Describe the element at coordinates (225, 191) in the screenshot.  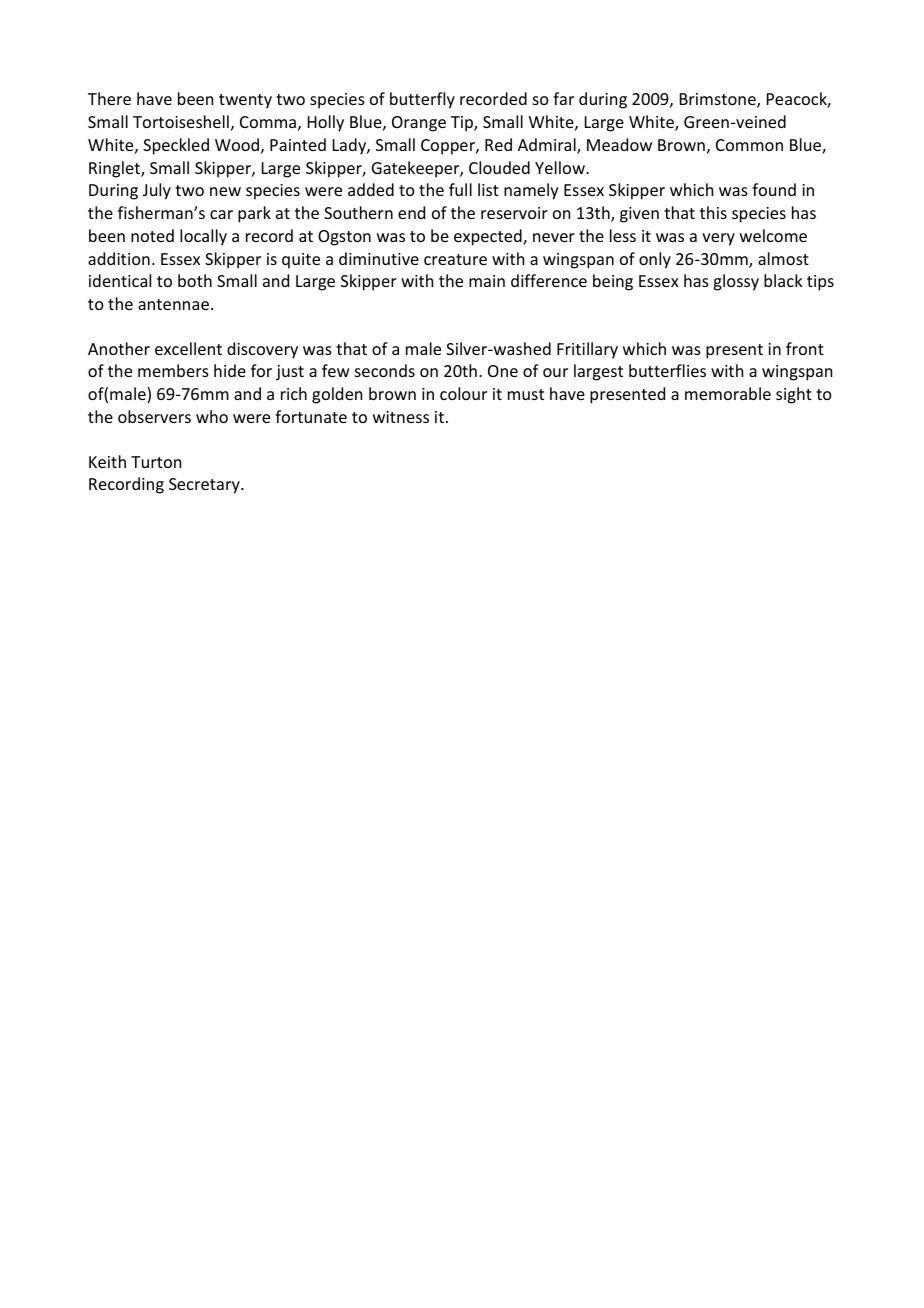
I see `new` at that location.
